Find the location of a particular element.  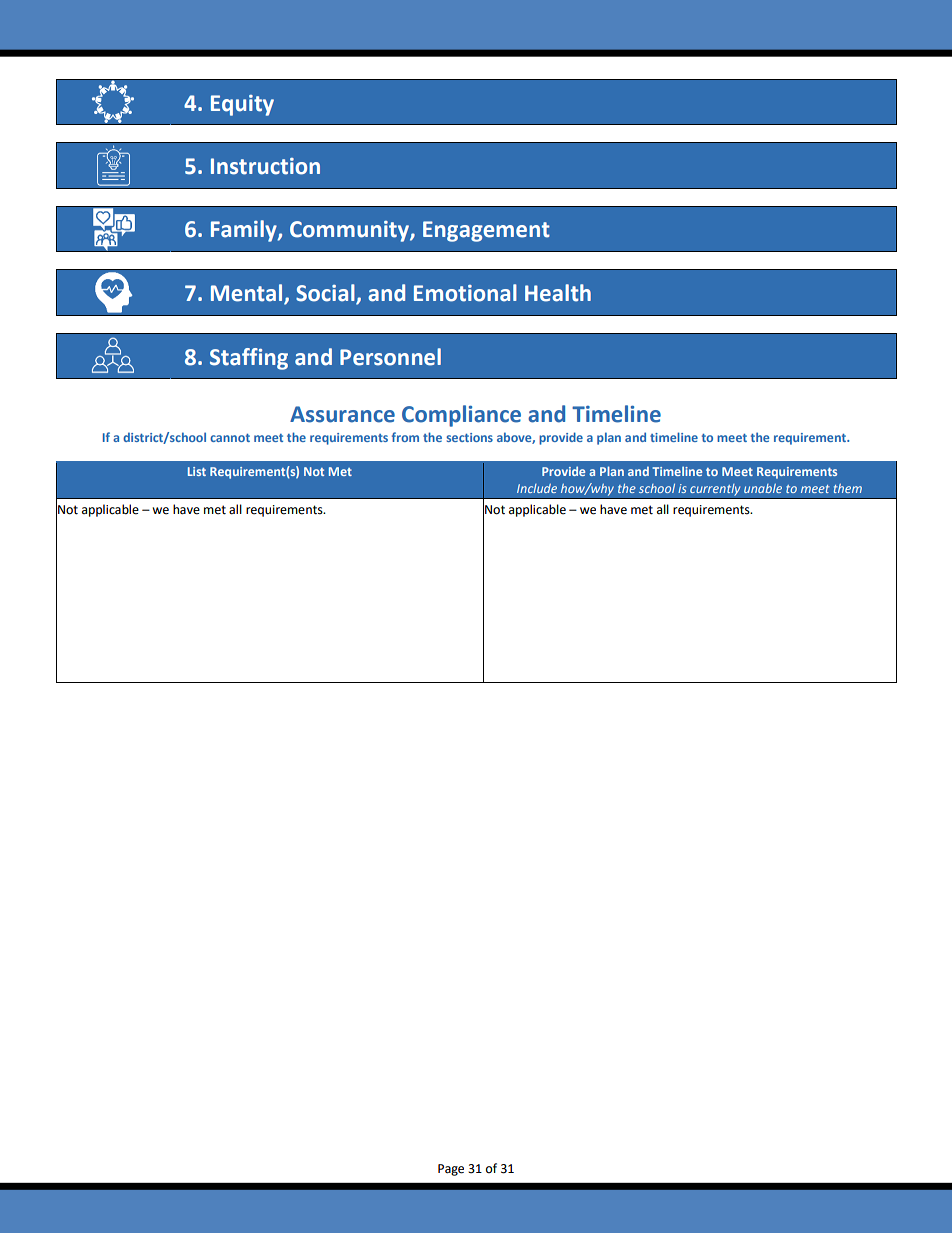

sections is located at coordinates (469, 437).
